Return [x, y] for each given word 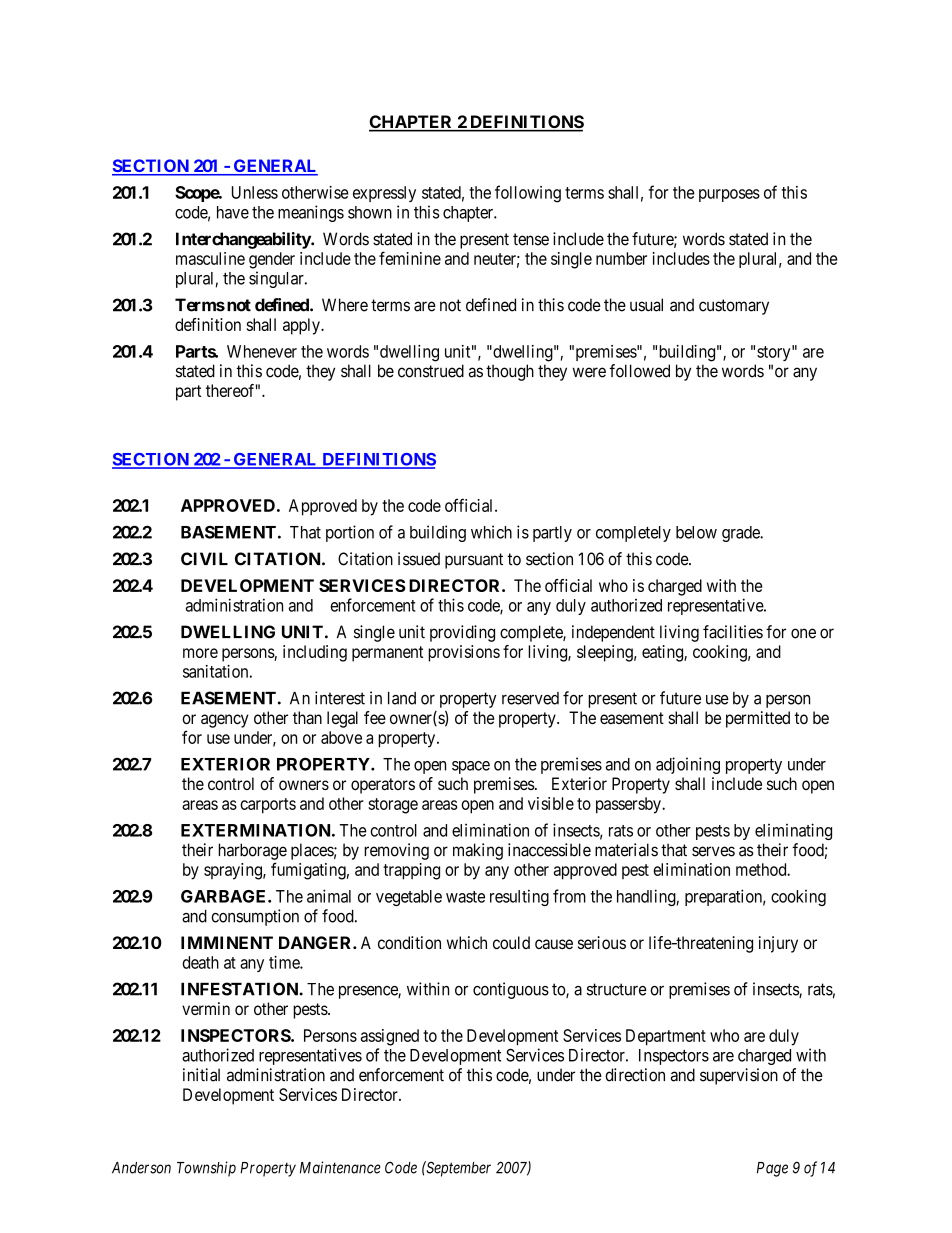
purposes [729, 195]
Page [772, 1169]
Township [206, 1169]
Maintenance [340, 1167]
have [233, 212]
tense [531, 239]
